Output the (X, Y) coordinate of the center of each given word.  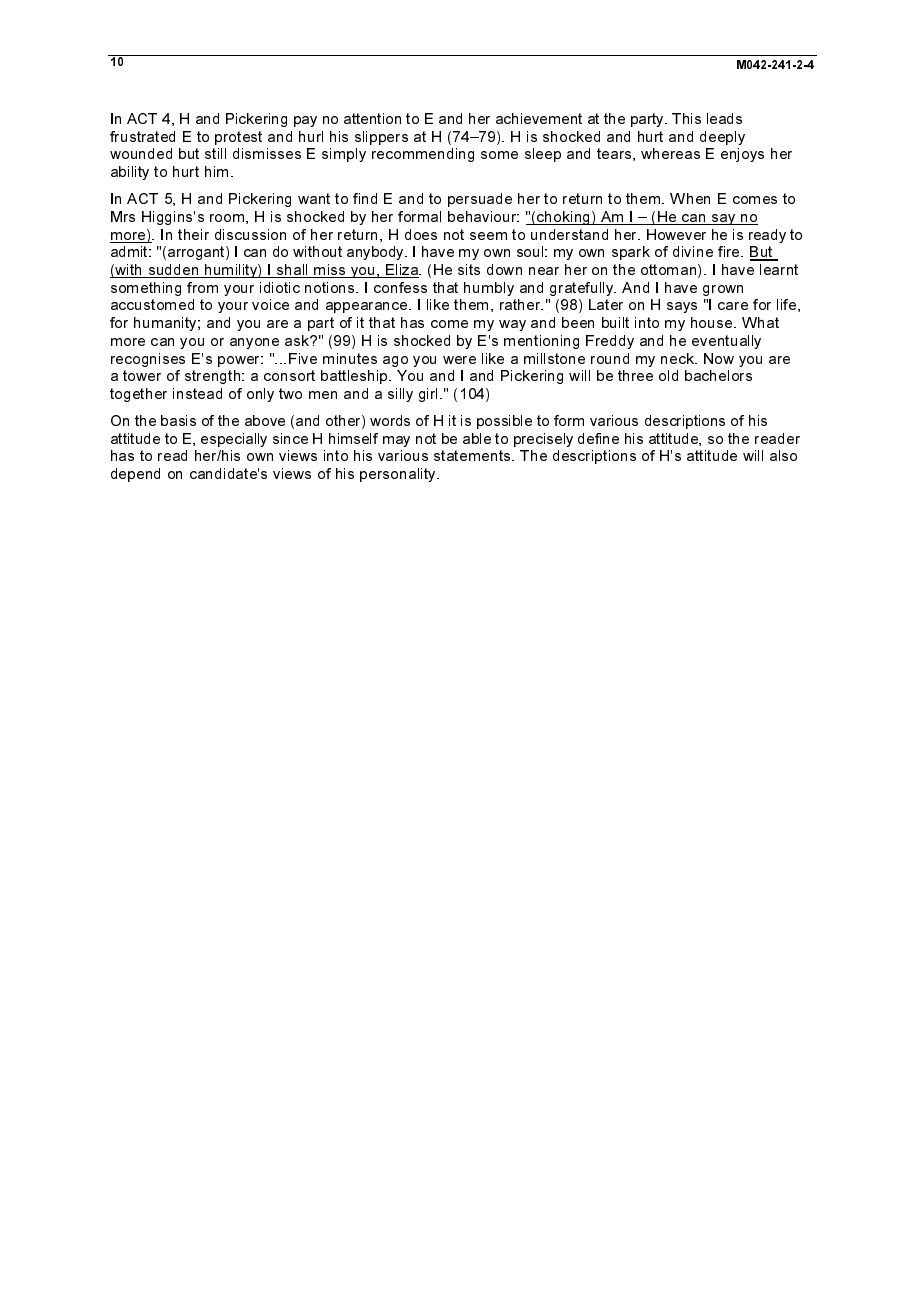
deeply (722, 138)
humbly (489, 289)
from (202, 287)
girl (430, 395)
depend (135, 475)
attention (372, 118)
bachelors (718, 375)
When (690, 198)
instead (197, 393)
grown (723, 290)
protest (238, 138)
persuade (480, 200)
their (193, 234)
